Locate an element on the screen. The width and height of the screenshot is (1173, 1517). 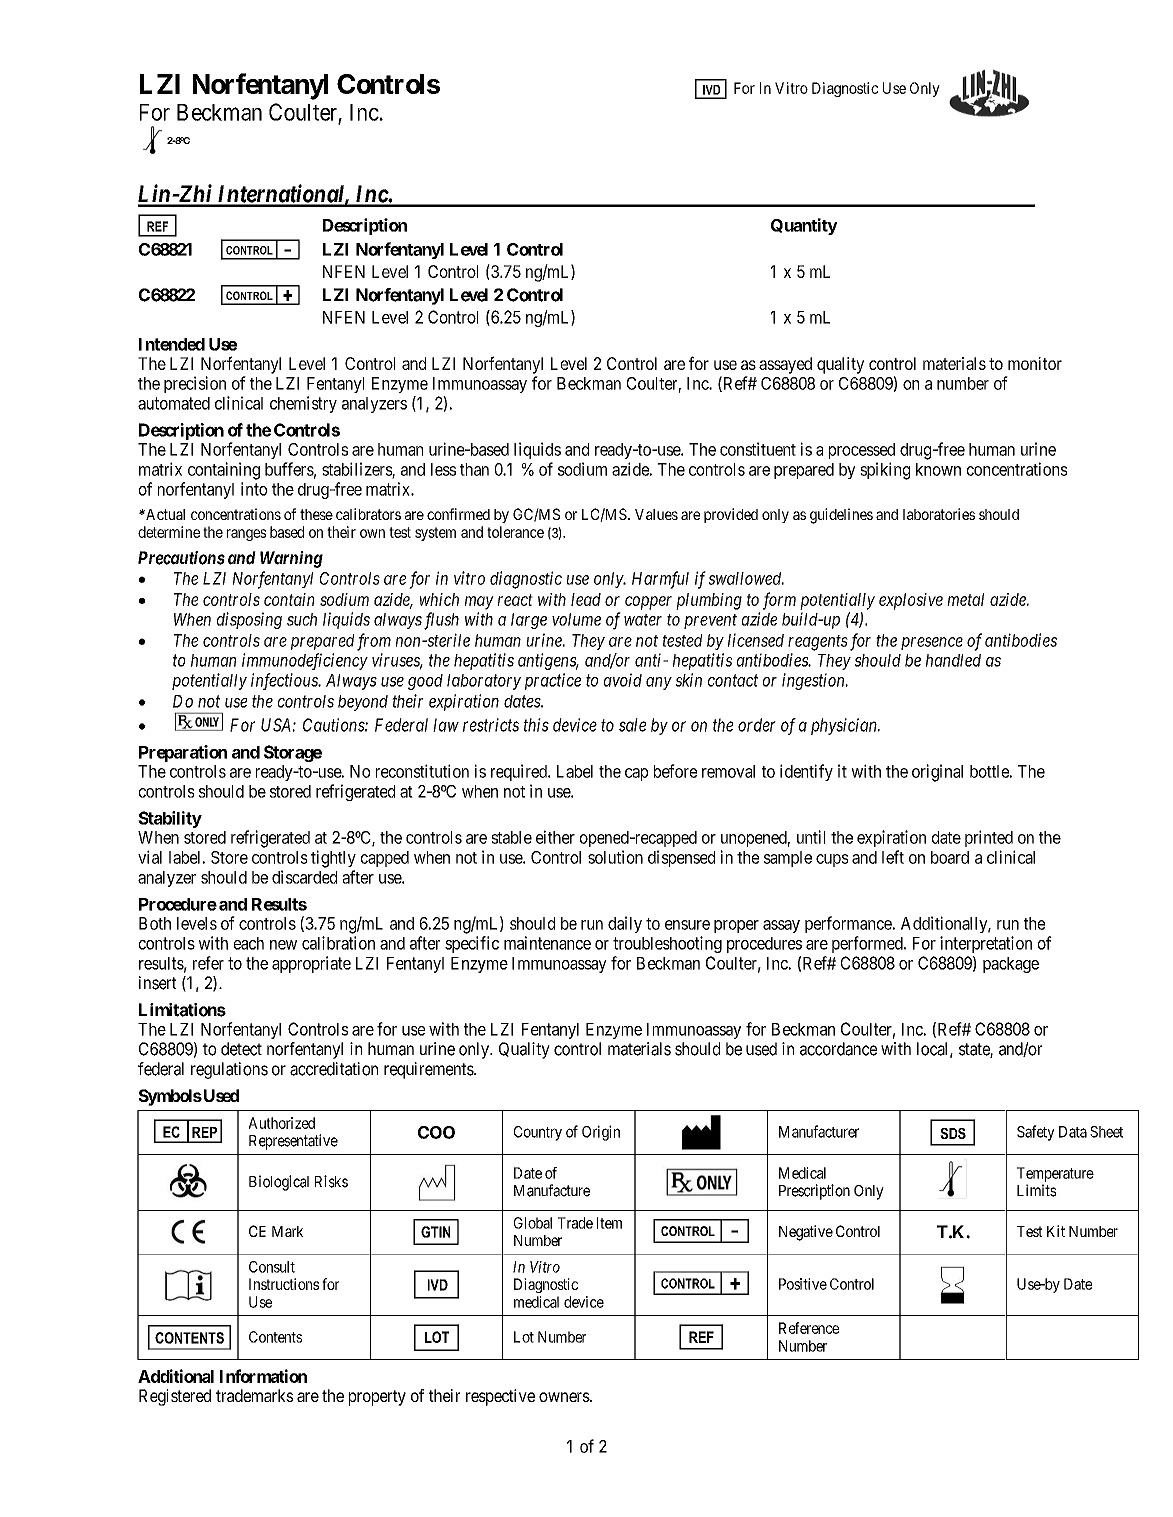
discarded is located at coordinates (304, 877).
